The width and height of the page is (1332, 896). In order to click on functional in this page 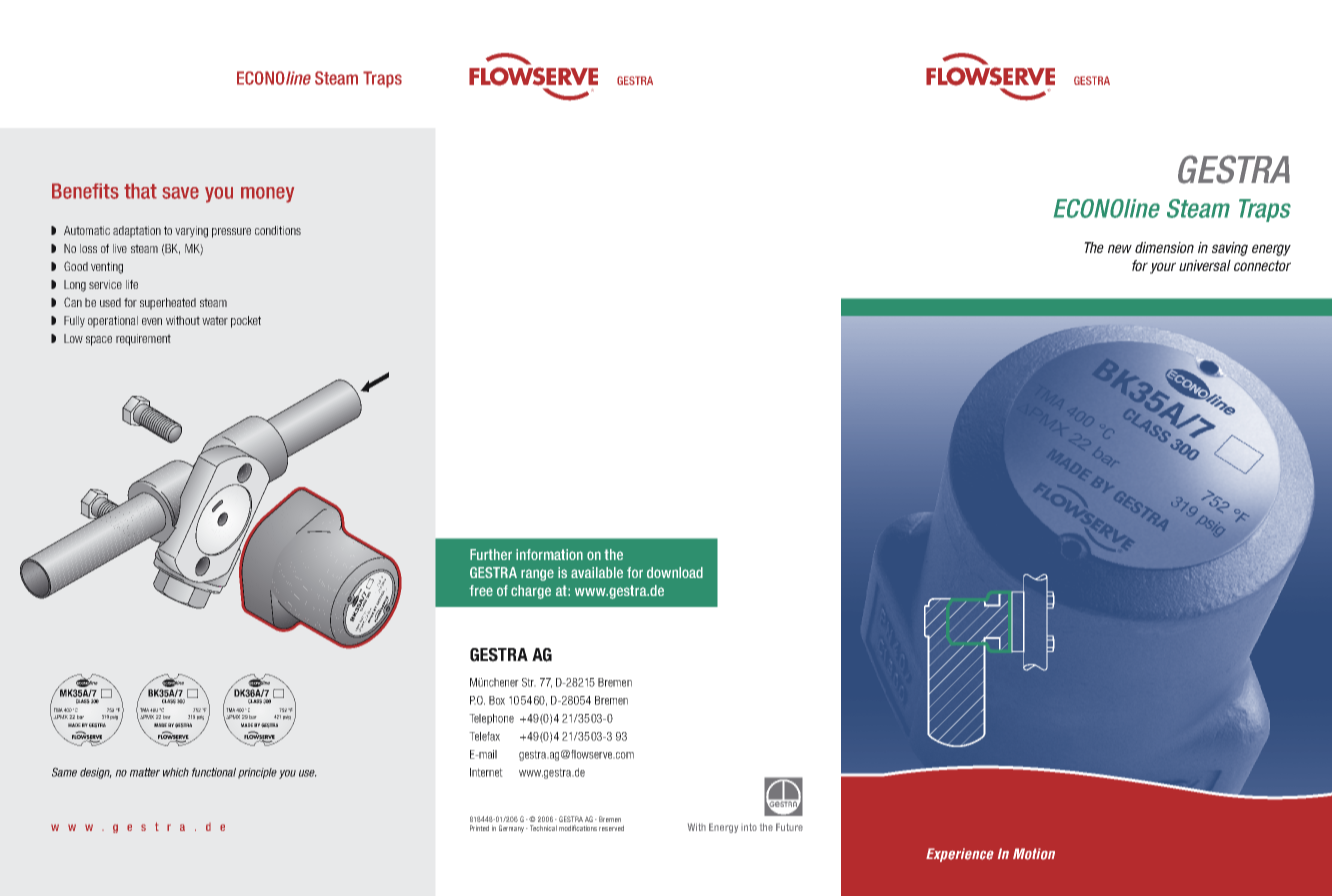, I will do `click(214, 772)`.
